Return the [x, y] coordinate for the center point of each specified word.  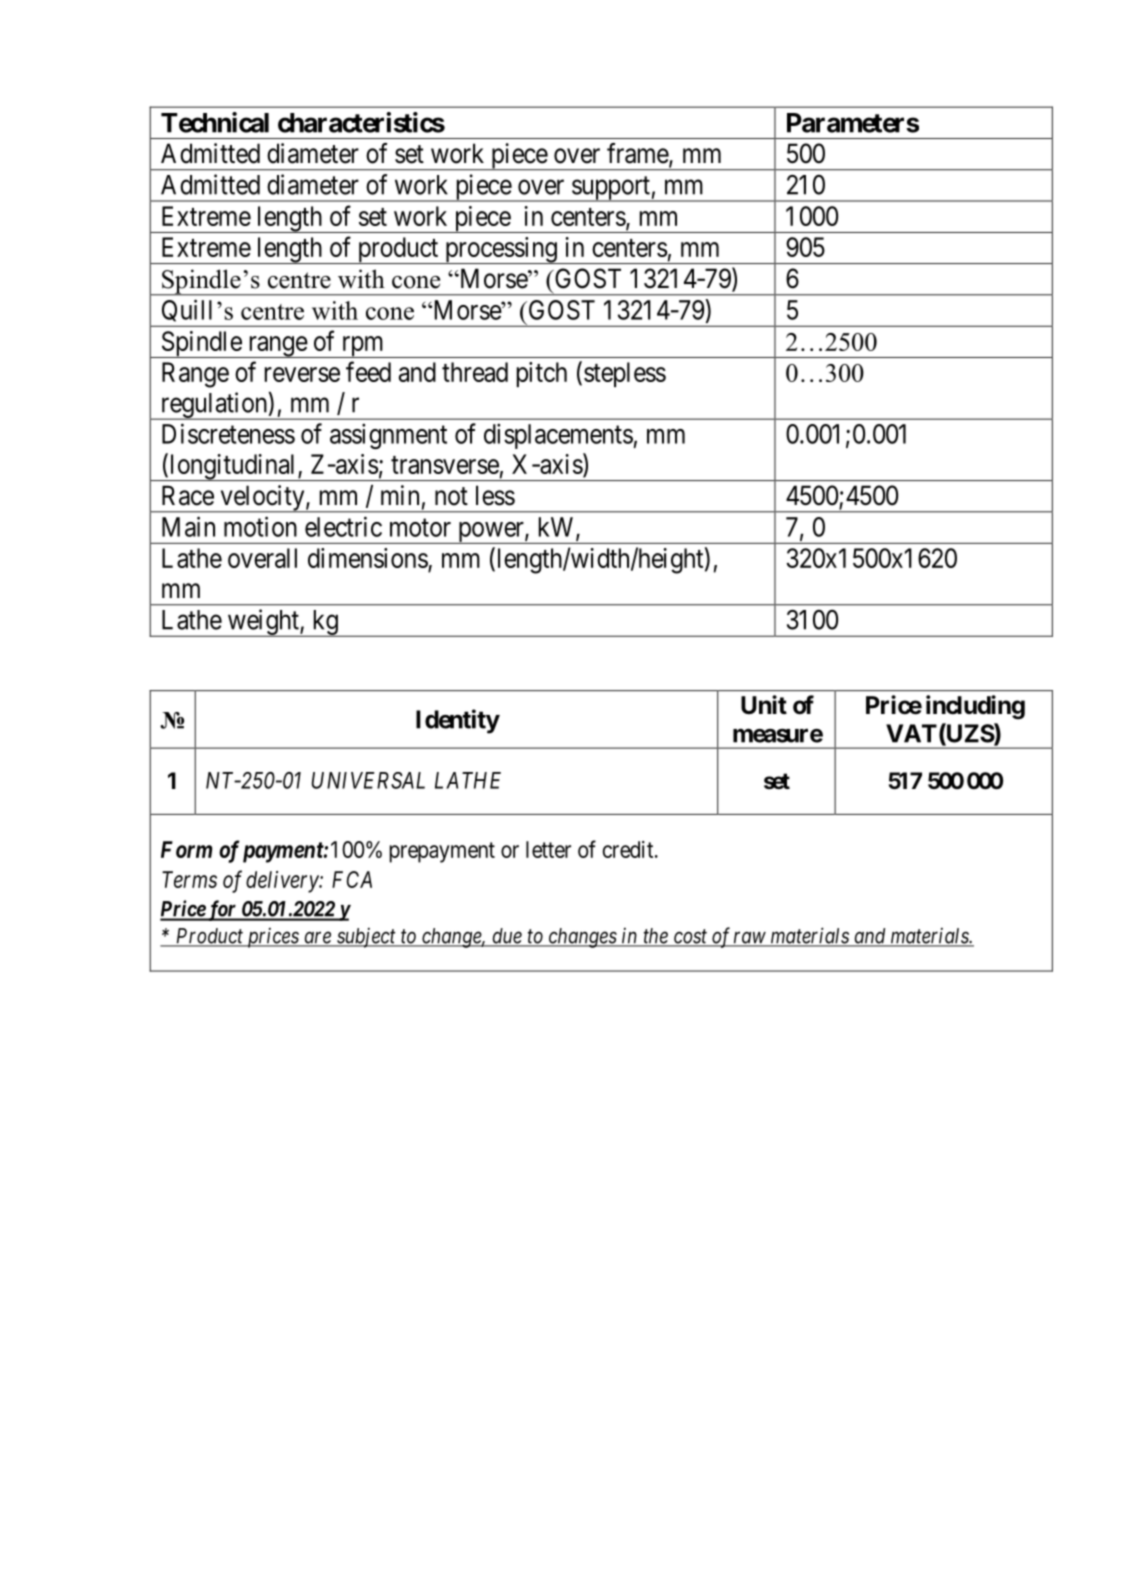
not [451, 496]
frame [638, 154]
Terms [189, 879]
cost [691, 937]
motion [260, 526]
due [507, 937]
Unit [764, 704]
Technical [215, 122]
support [611, 189]
